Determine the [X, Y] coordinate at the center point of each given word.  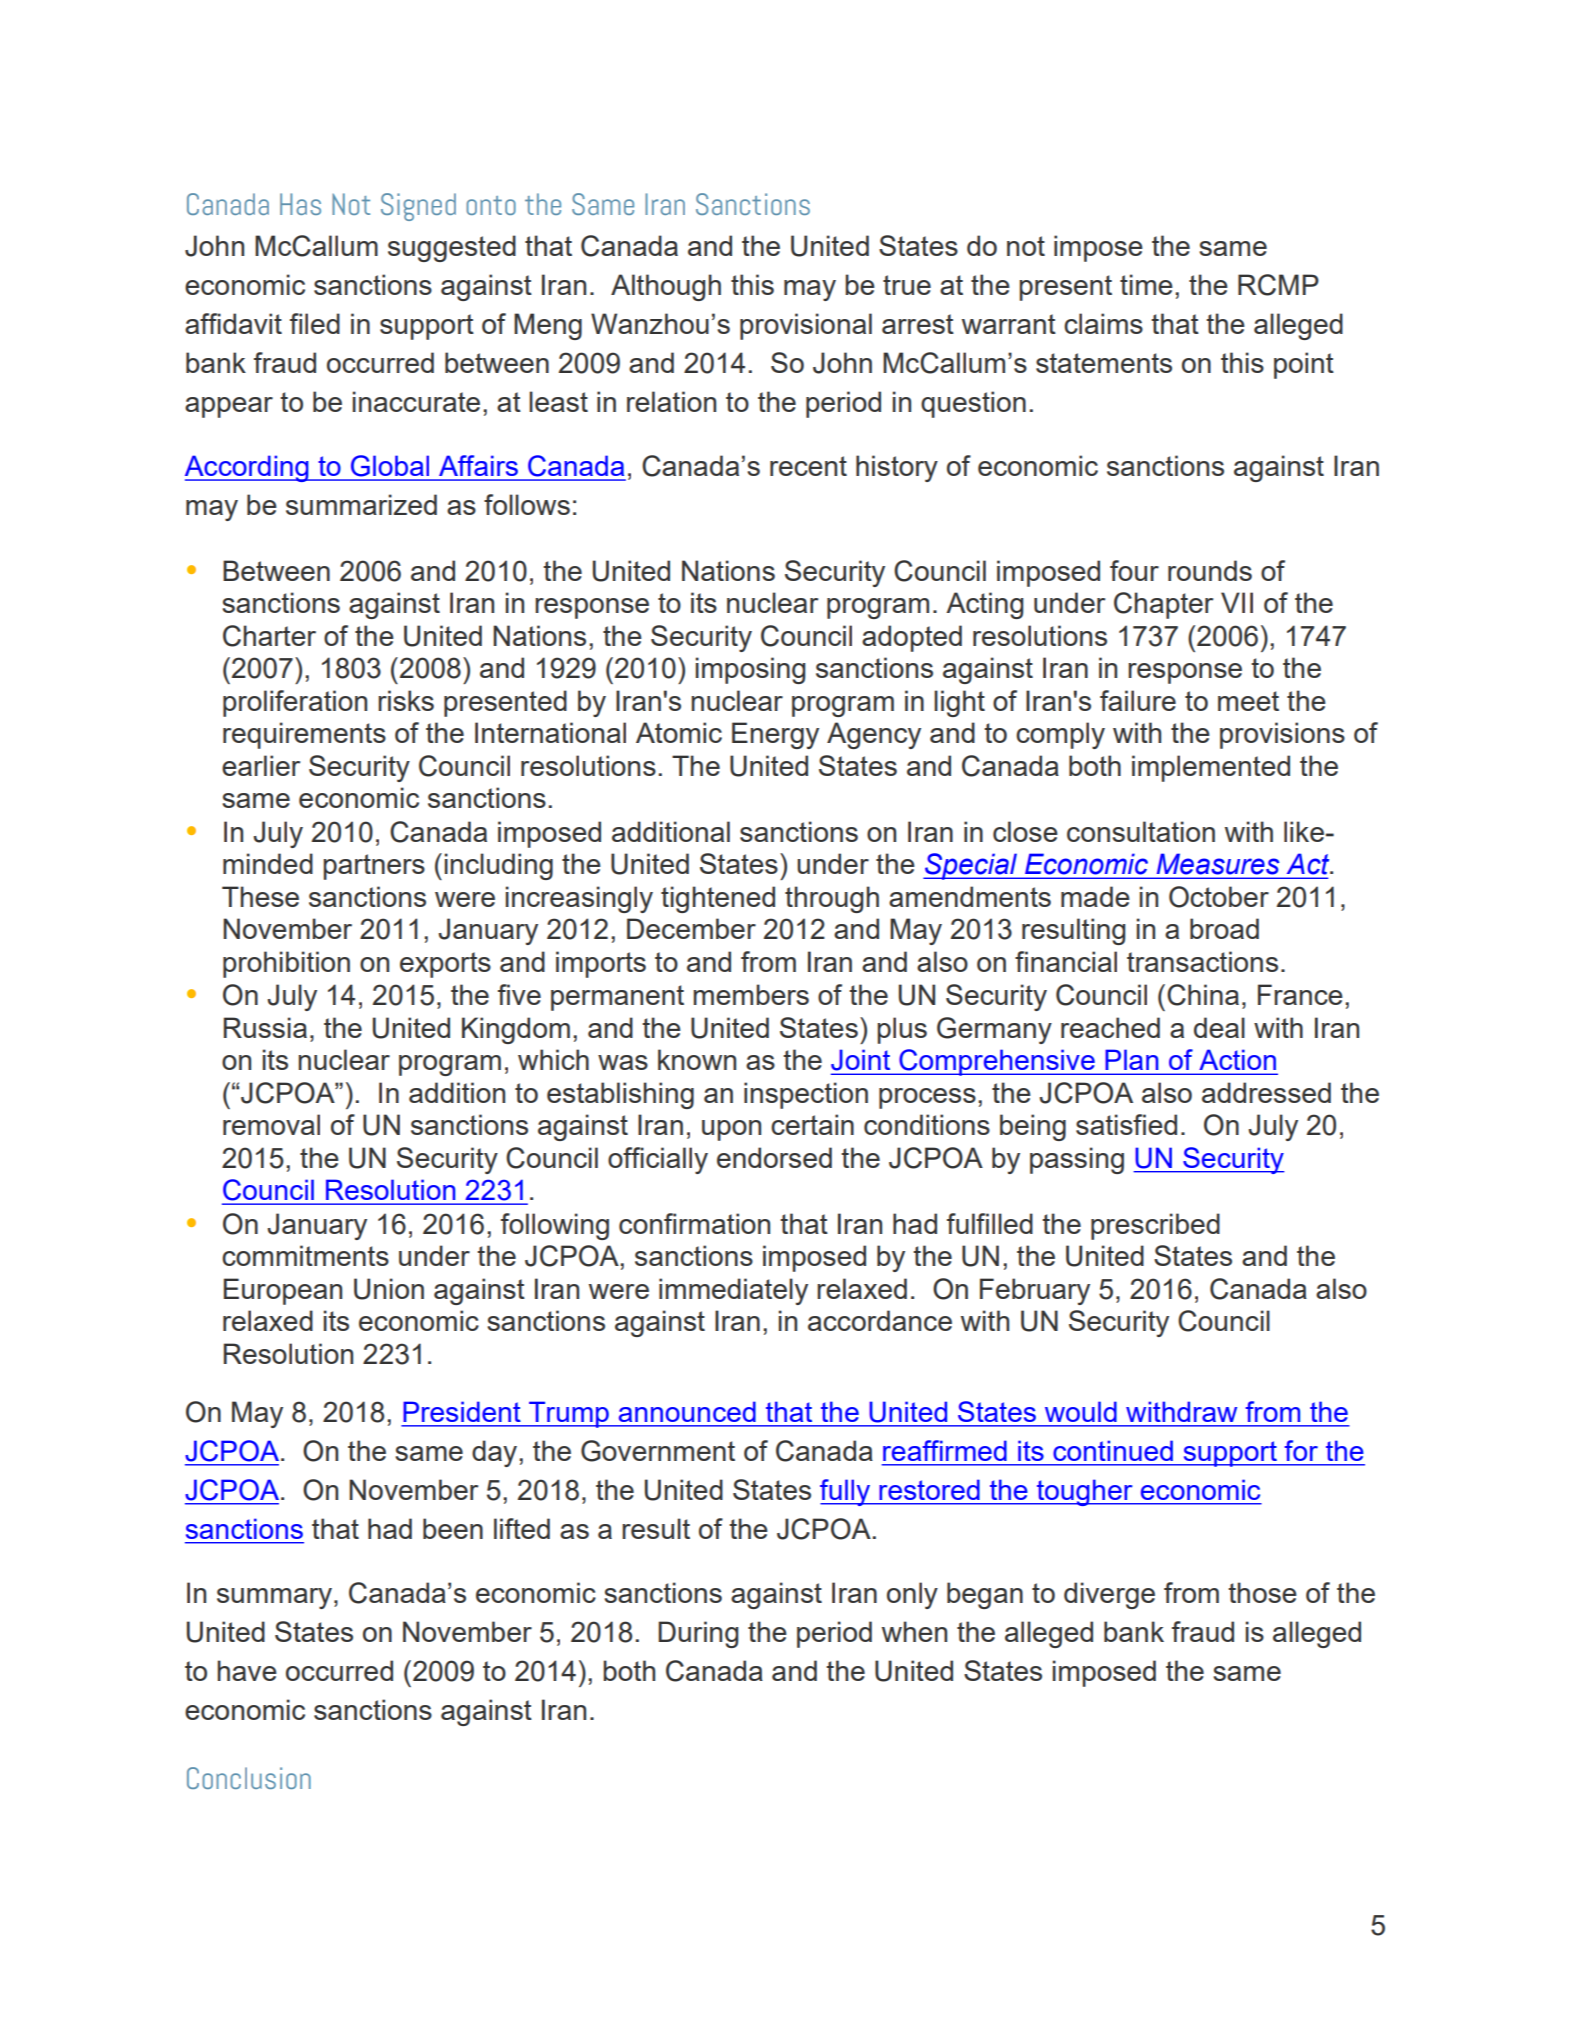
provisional [806, 326]
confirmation [694, 1223]
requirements [304, 735]
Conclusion [249, 1778]
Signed [418, 207]
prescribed [1155, 1226]
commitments [305, 1255]
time [1146, 284]
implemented [1211, 768]
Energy [775, 735]
